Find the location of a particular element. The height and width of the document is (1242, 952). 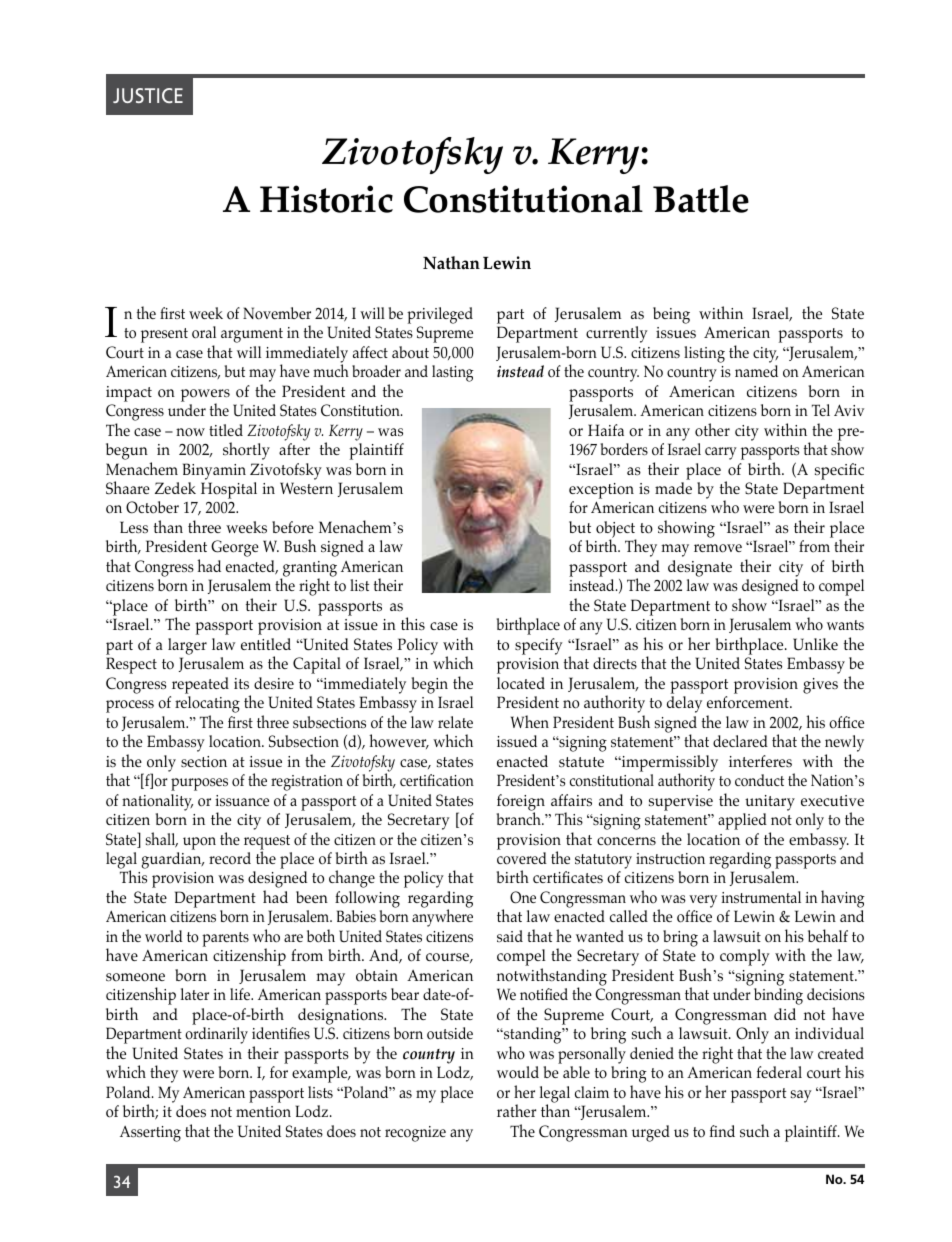

unitary is located at coordinates (770, 803).
